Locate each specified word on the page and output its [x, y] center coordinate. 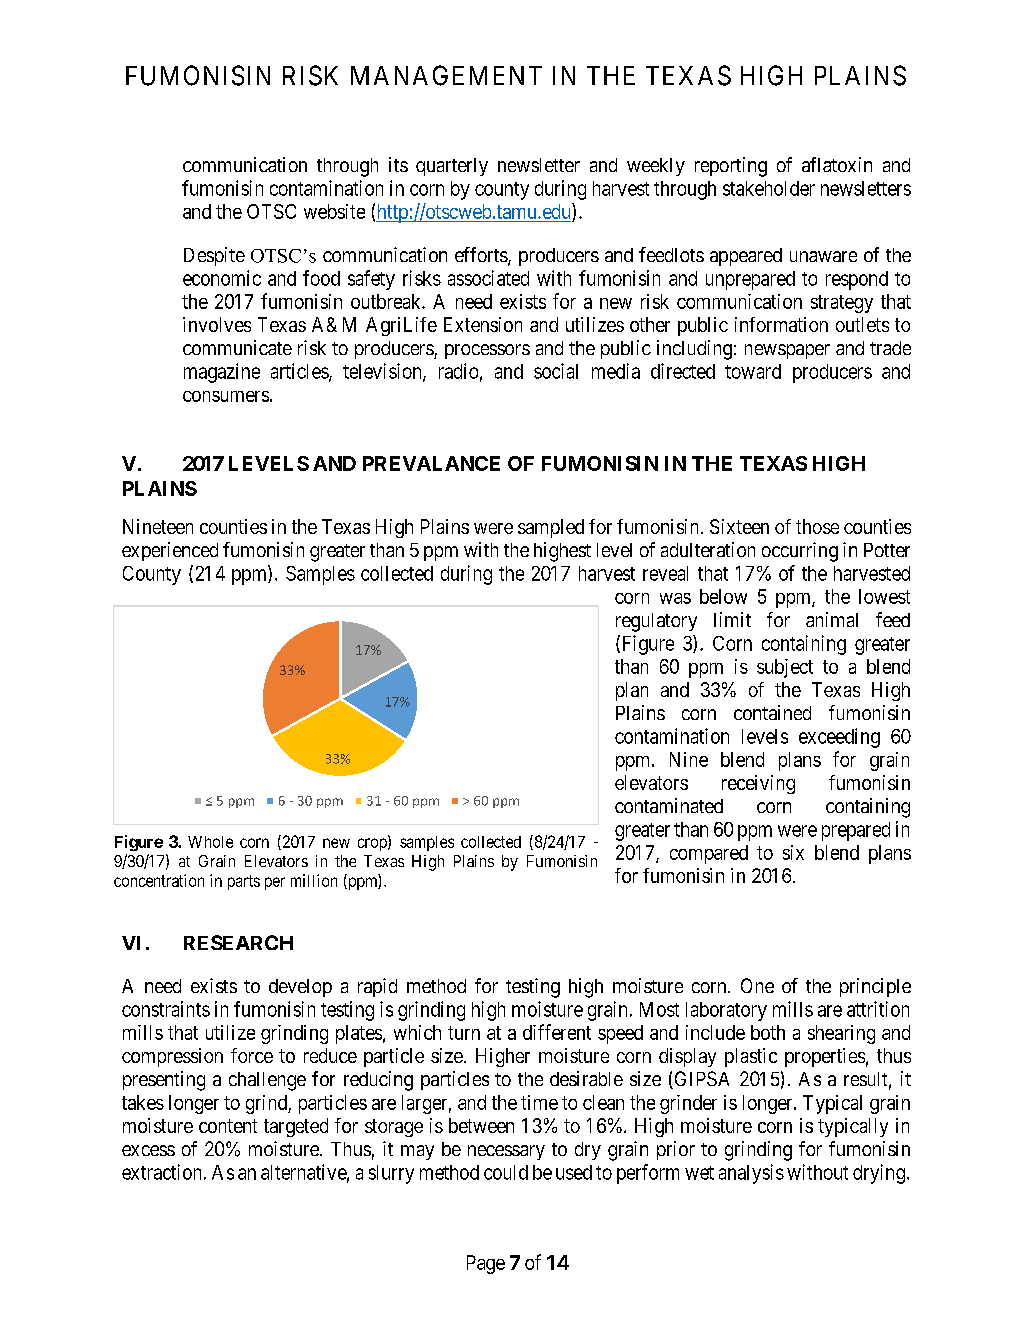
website [334, 211]
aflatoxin [837, 164]
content [228, 1126]
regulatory [656, 622]
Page [486, 1264]
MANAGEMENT [446, 75]
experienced [170, 551]
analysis [751, 1174]
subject [785, 668]
